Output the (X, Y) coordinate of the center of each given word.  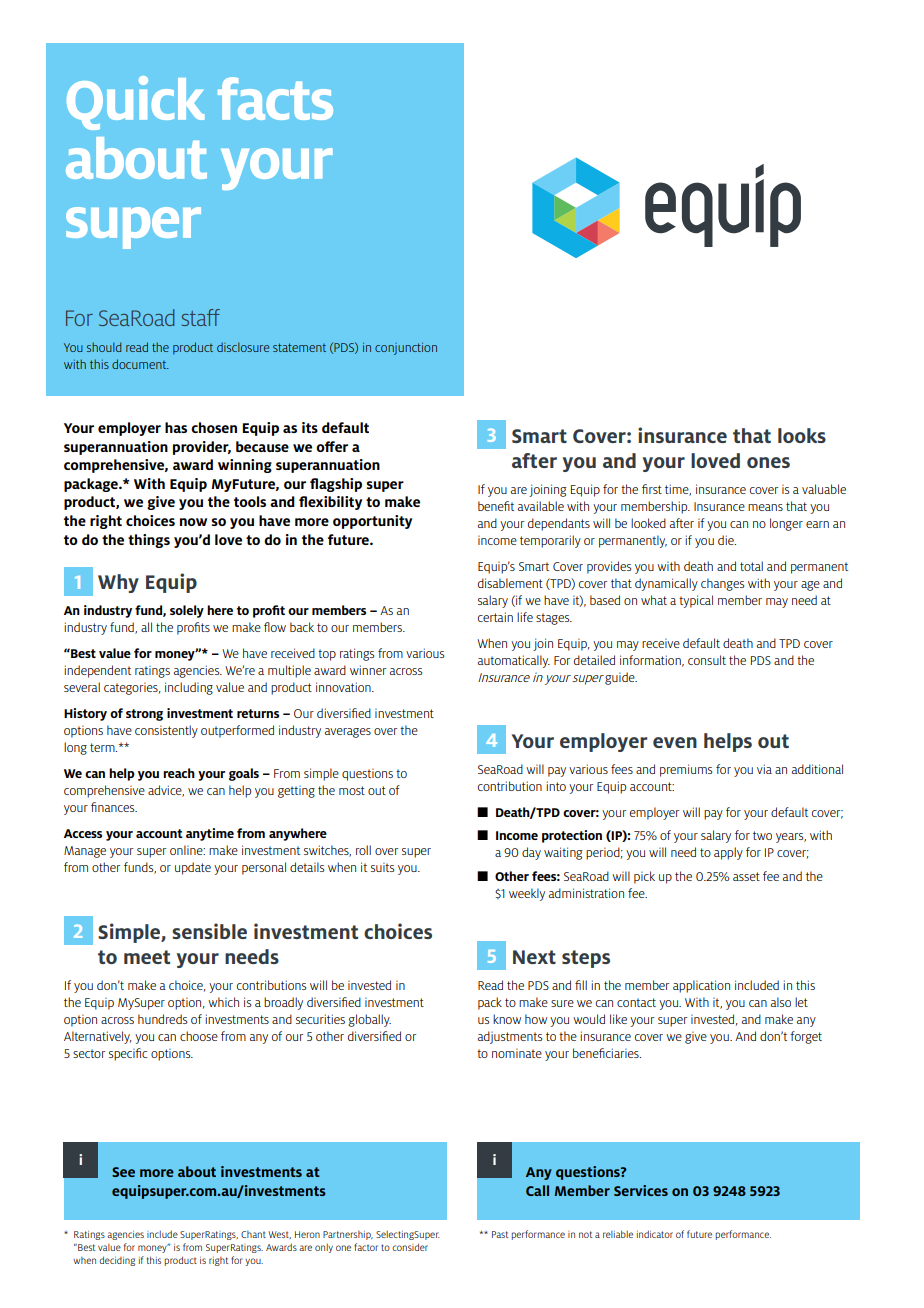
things (149, 541)
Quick (136, 103)
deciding (117, 1261)
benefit (496, 506)
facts (275, 98)
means (765, 507)
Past (500, 1234)
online (187, 850)
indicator (655, 1234)
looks (802, 435)
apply (728, 853)
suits (382, 867)
